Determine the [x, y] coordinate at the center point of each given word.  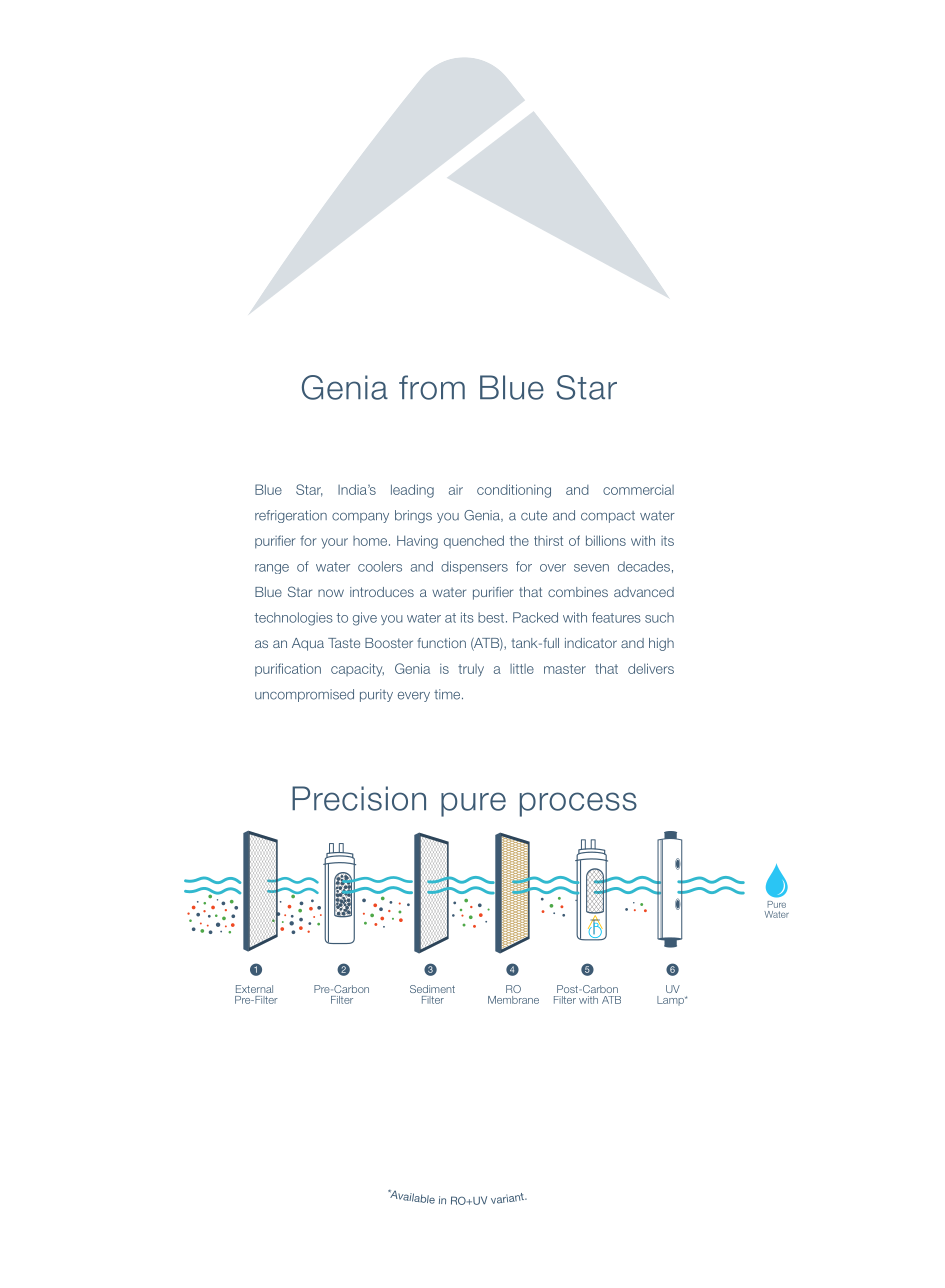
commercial [638, 490]
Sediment [432, 989]
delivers [651, 668]
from [432, 387]
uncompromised [304, 695]
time [448, 694]
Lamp [671, 1001]
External [254, 989]
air [456, 490]
